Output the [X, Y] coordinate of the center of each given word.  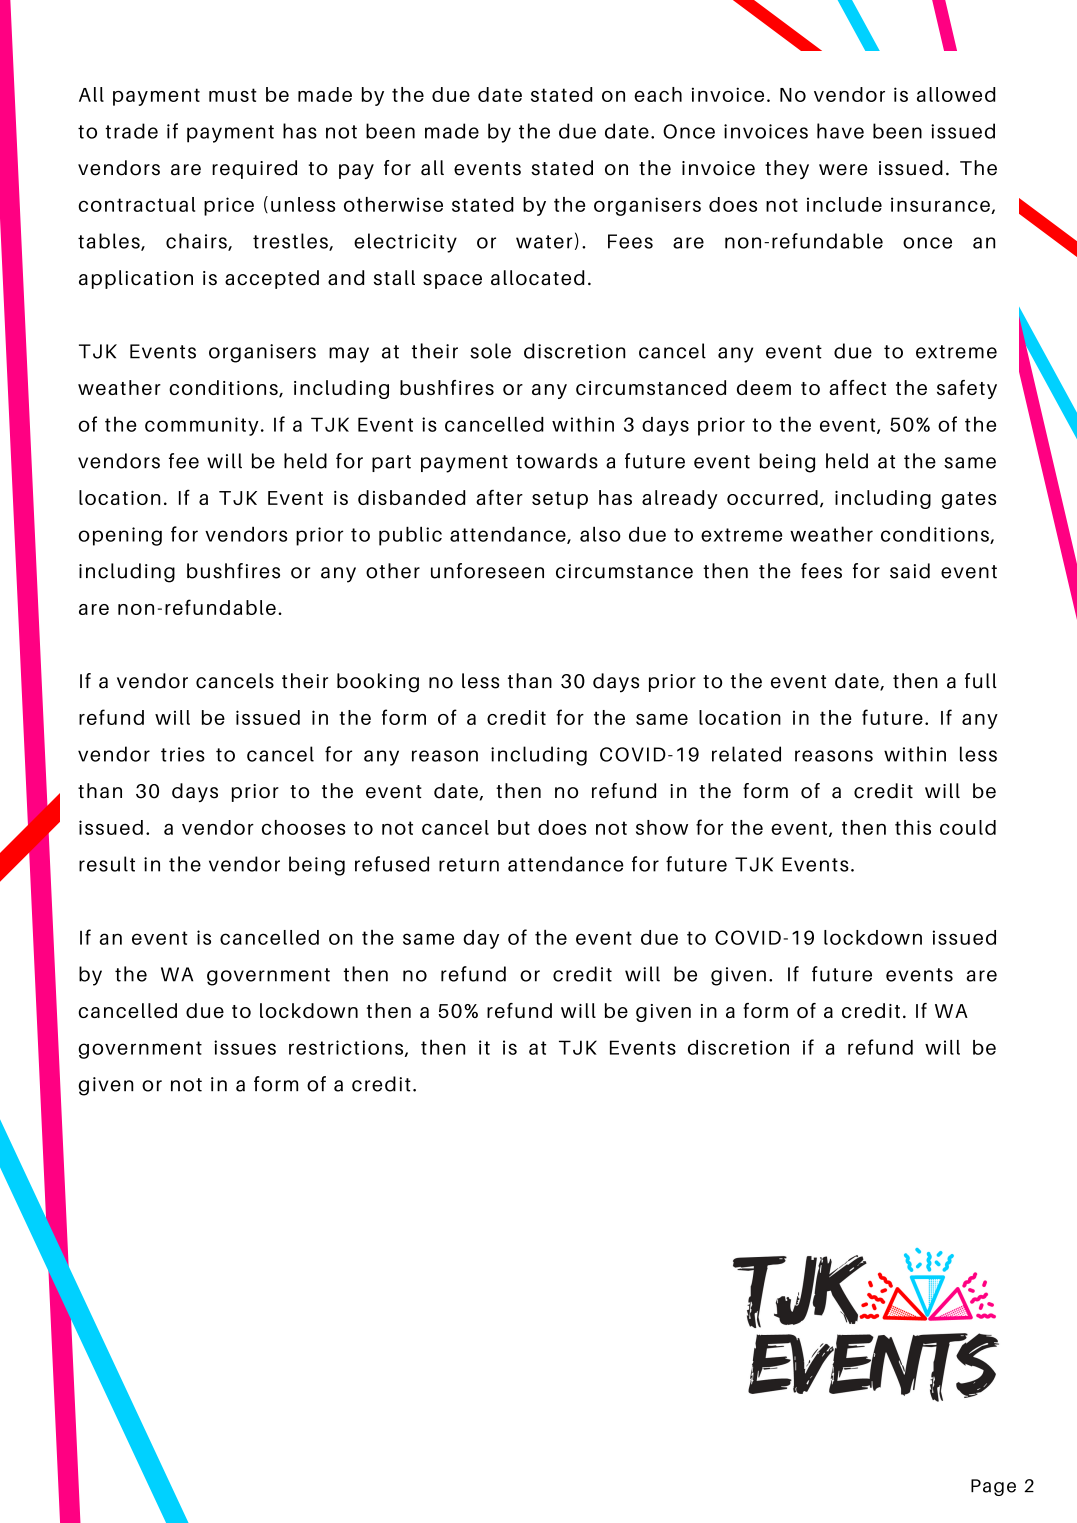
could [968, 827]
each [658, 94]
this [913, 827]
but [514, 827]
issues [245, 1047]
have [840, 131]
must [233, 95]
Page [993, 1487]
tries [183, 754]
